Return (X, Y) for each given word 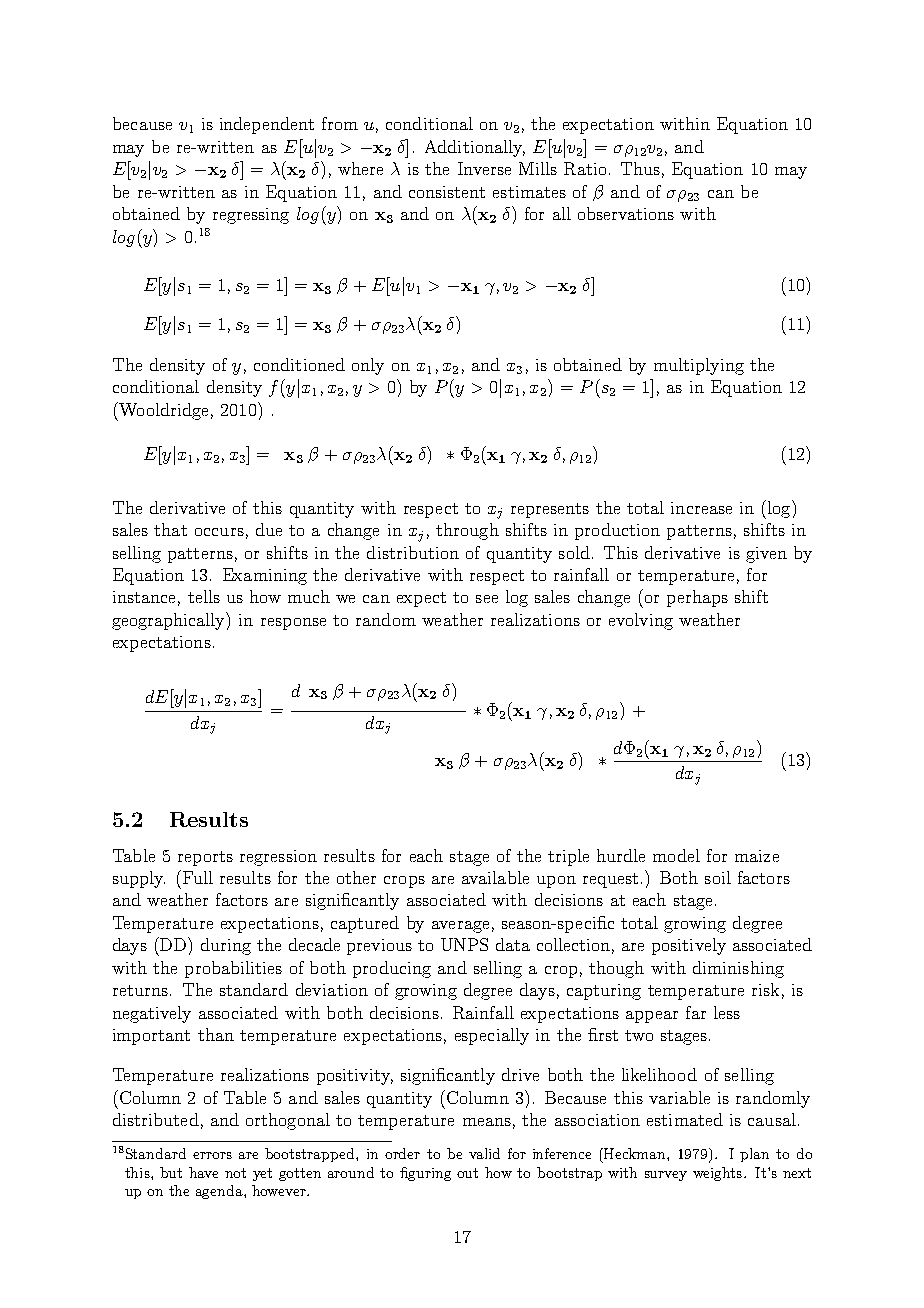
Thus (640, 168)
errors (212, 1155)
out (467, 1173)
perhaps (697, 598)
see (487, 599)
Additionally (475, 148)
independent (267, 125)
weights (717, 1174)
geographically (169, 621)
